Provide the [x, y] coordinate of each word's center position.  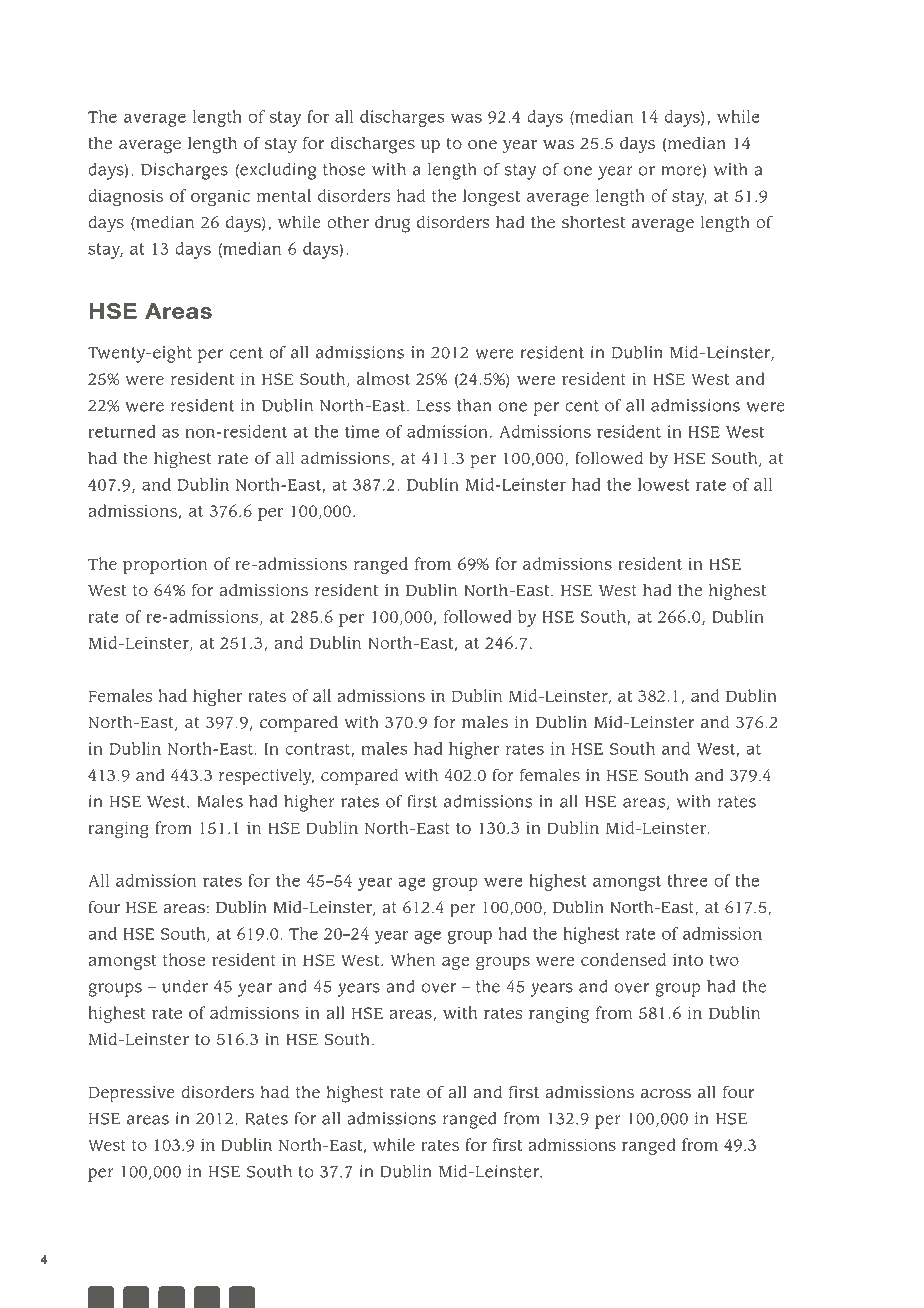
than [474, 405]
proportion [165, 566]
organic [220, 197]
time [362, 431]
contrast [317, 749]
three [688, 880]
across [666, 1094]
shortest [593, 222]
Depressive [132, 1094]
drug [392, 224]
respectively [266, 777]
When [413, 959]
